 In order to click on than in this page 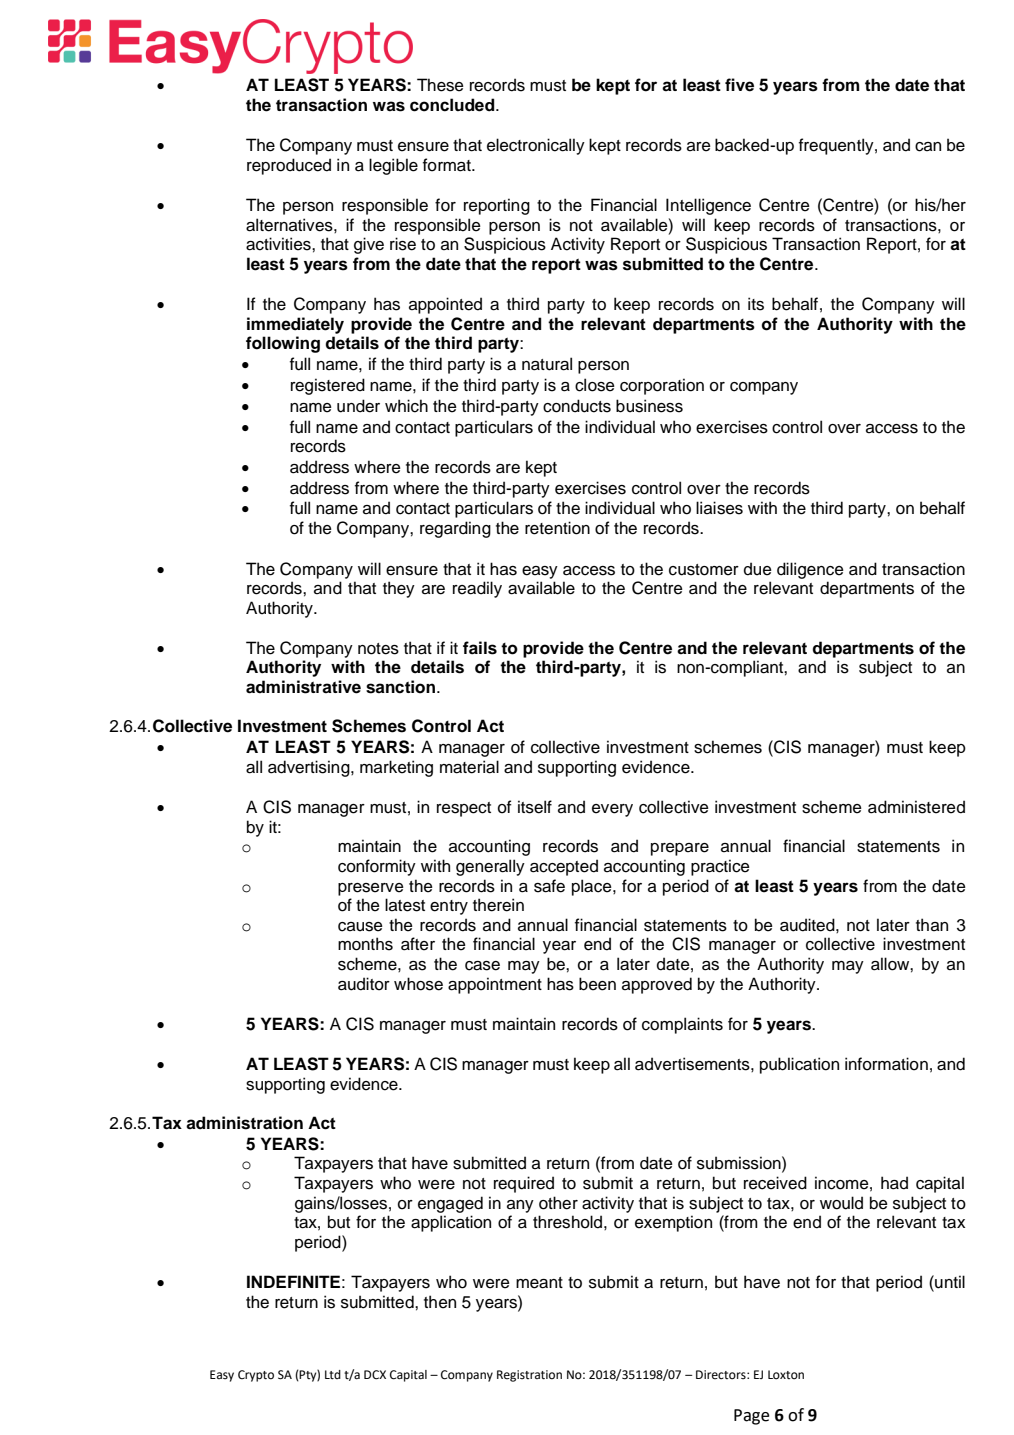, I will do `click(932, 925)`.
